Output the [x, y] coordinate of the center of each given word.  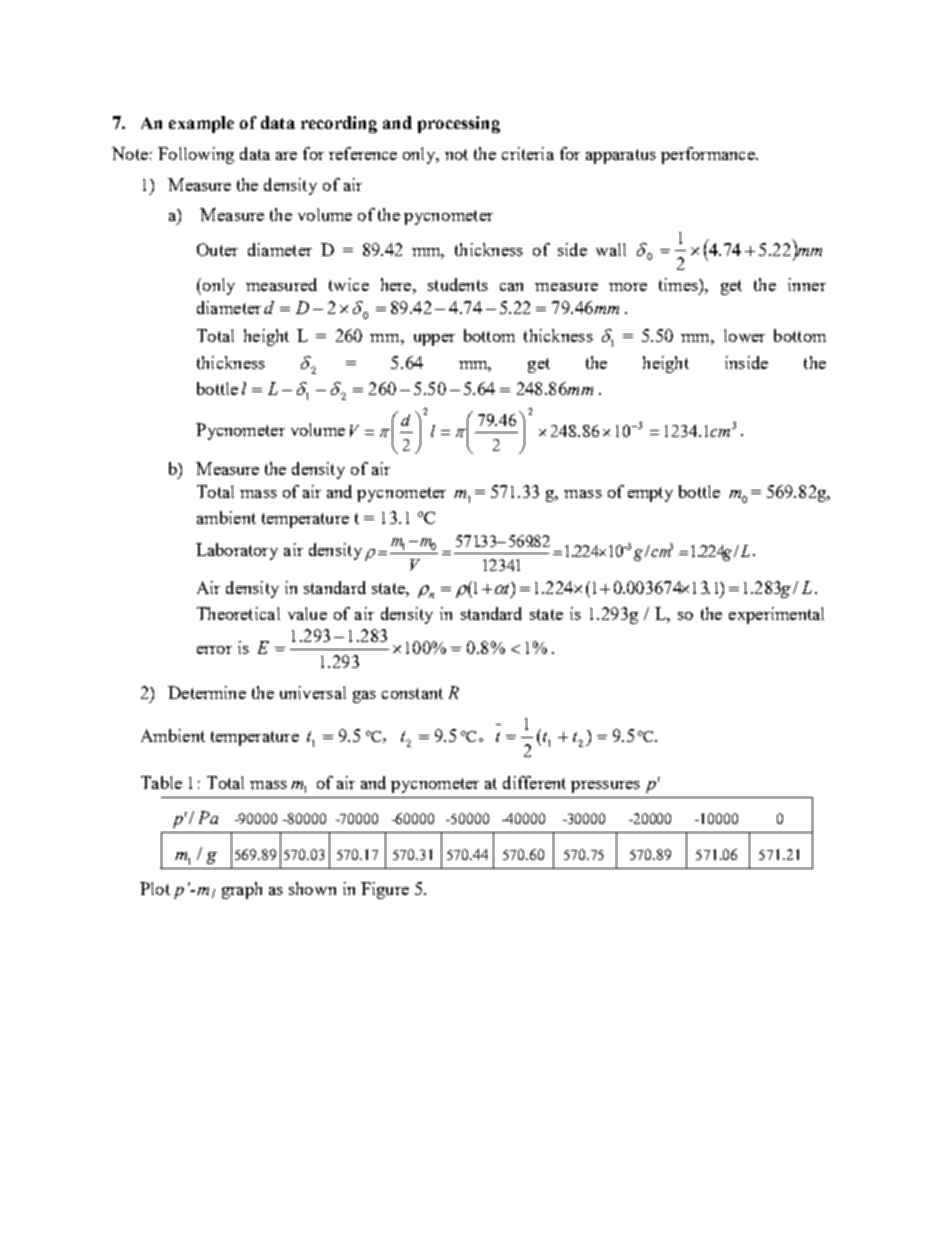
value [307, 613]
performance [709, 155]
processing [459, 124]
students [458, 284]
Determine [207, 692]
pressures [605, 787]
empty [650, 494]
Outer [217, 249]
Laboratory [237, 551]
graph [242, 890]
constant [412, 693]
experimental [776, 615]
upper [434, 340]
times [679, 284]
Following [196, 155]
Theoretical [238, 613]
